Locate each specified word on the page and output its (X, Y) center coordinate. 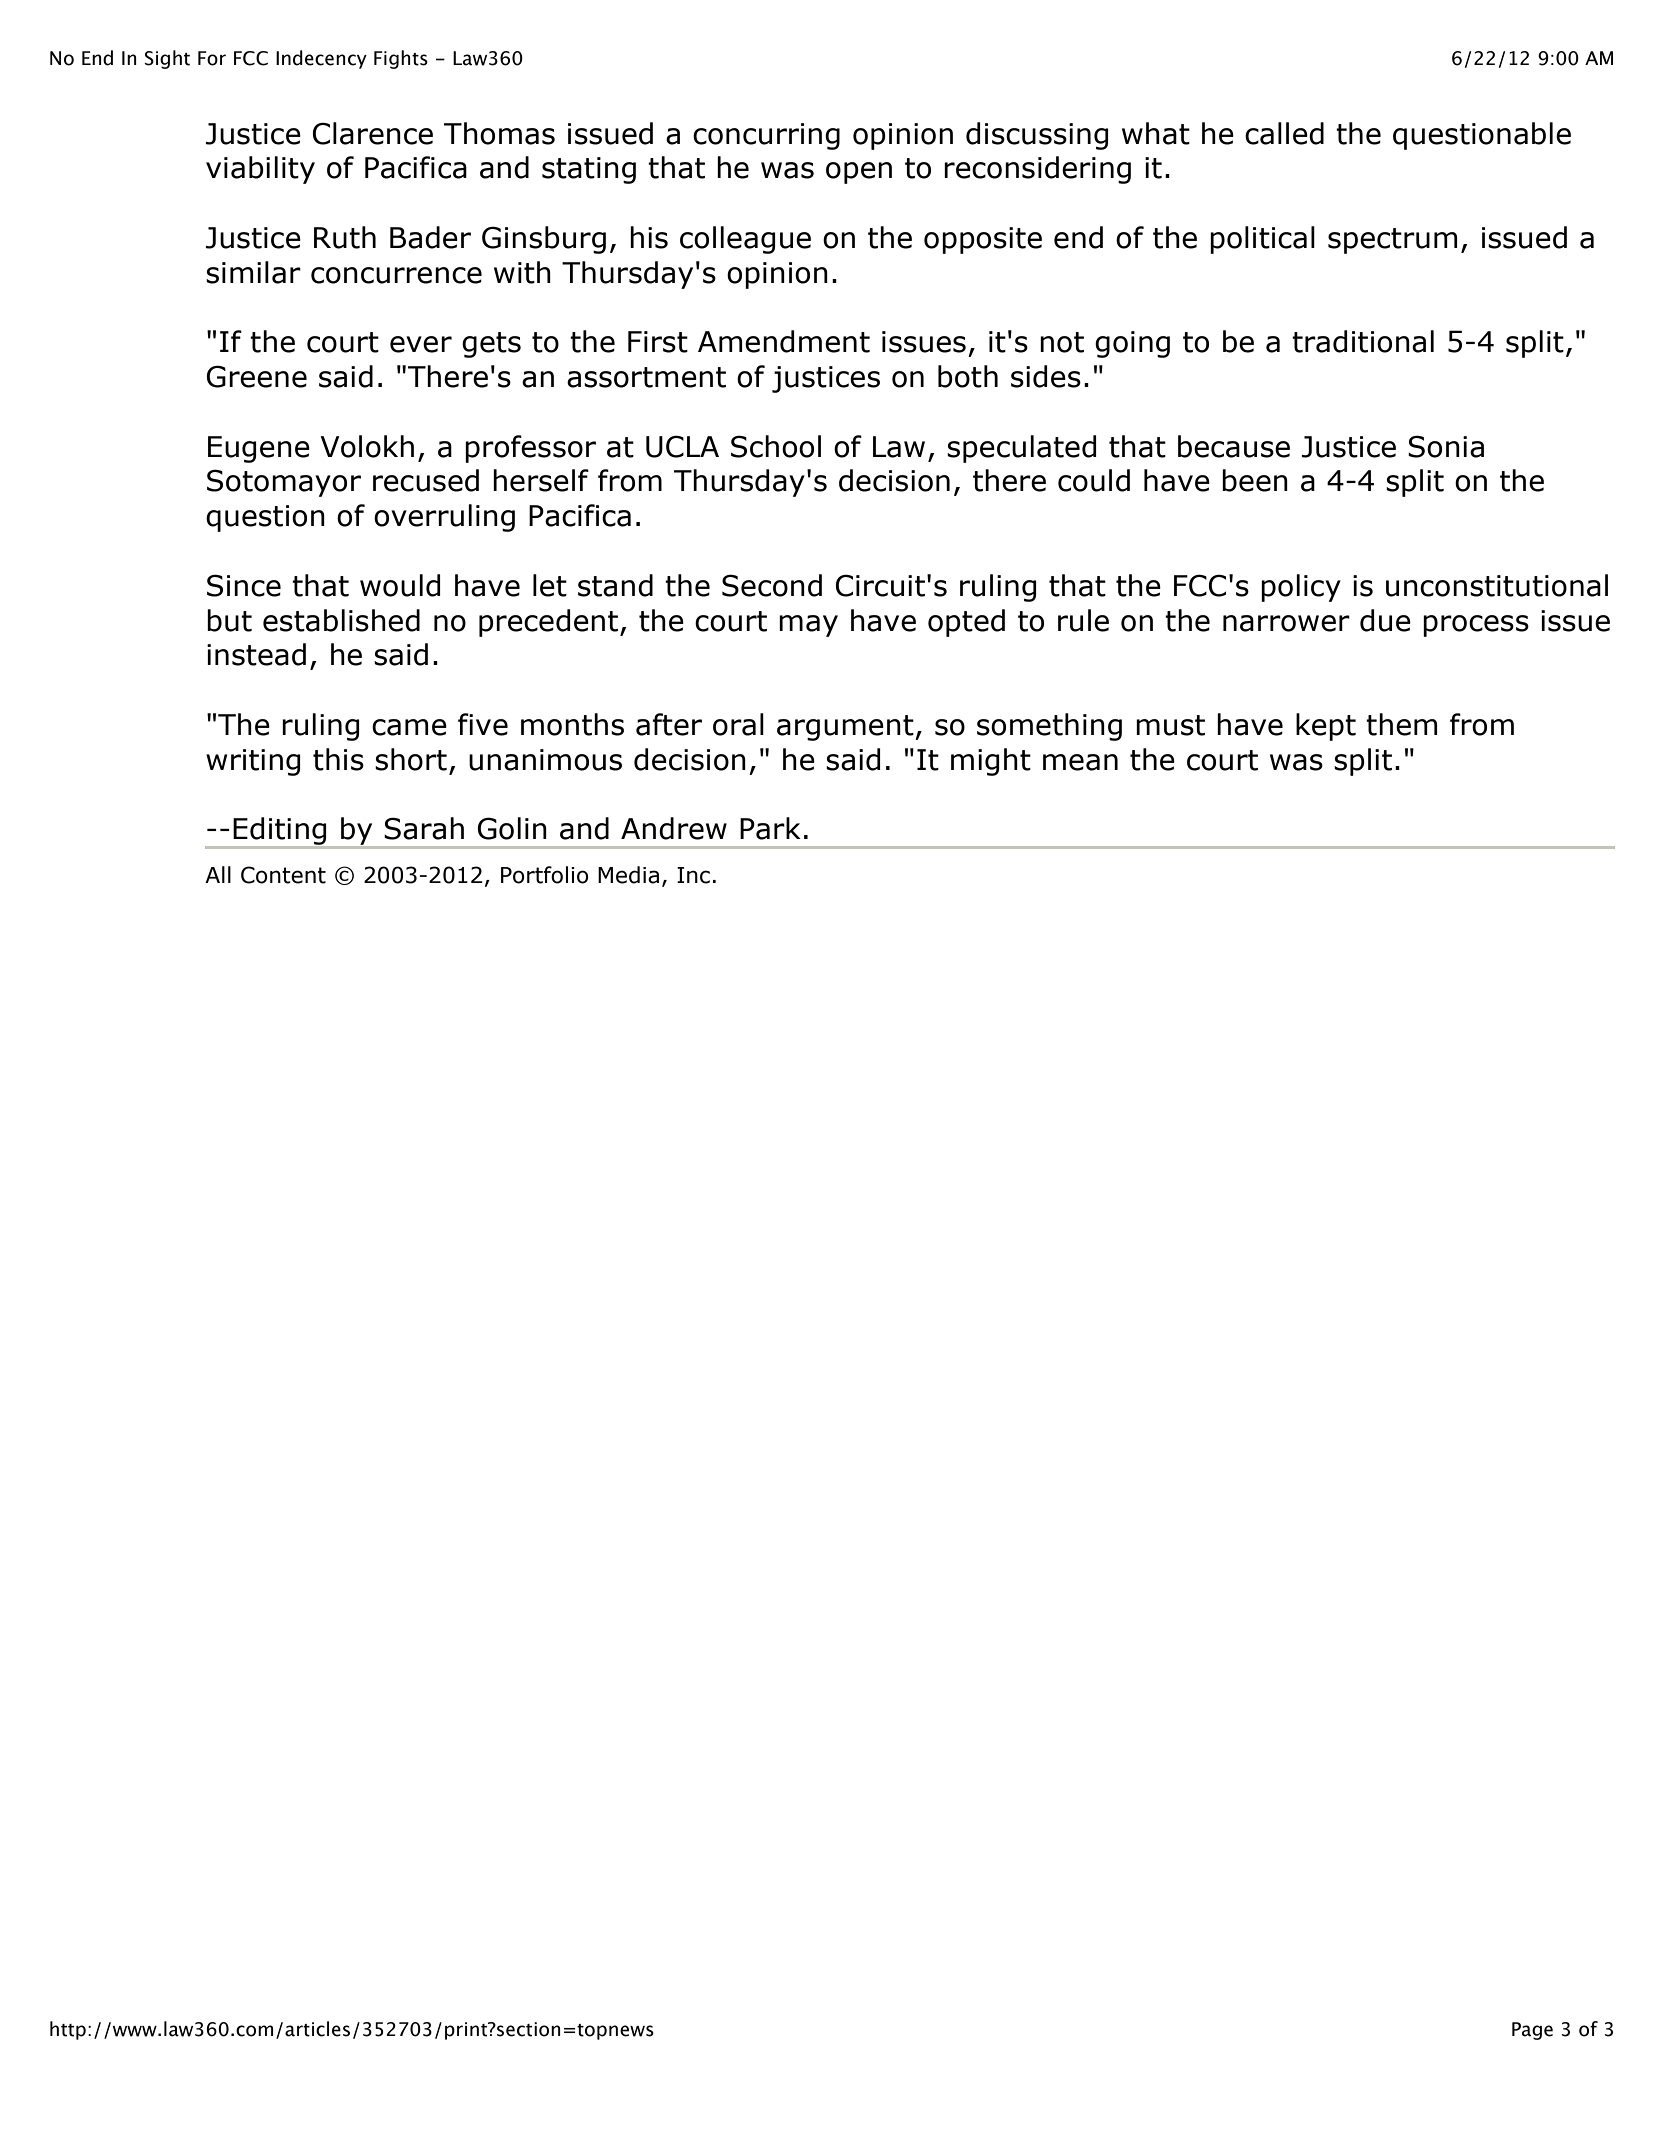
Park (770, 828)
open (859, 173)
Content (283, 875)
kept (1326, 727)
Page (1532, 2031)
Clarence (373, 133)
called (1284, 133)
